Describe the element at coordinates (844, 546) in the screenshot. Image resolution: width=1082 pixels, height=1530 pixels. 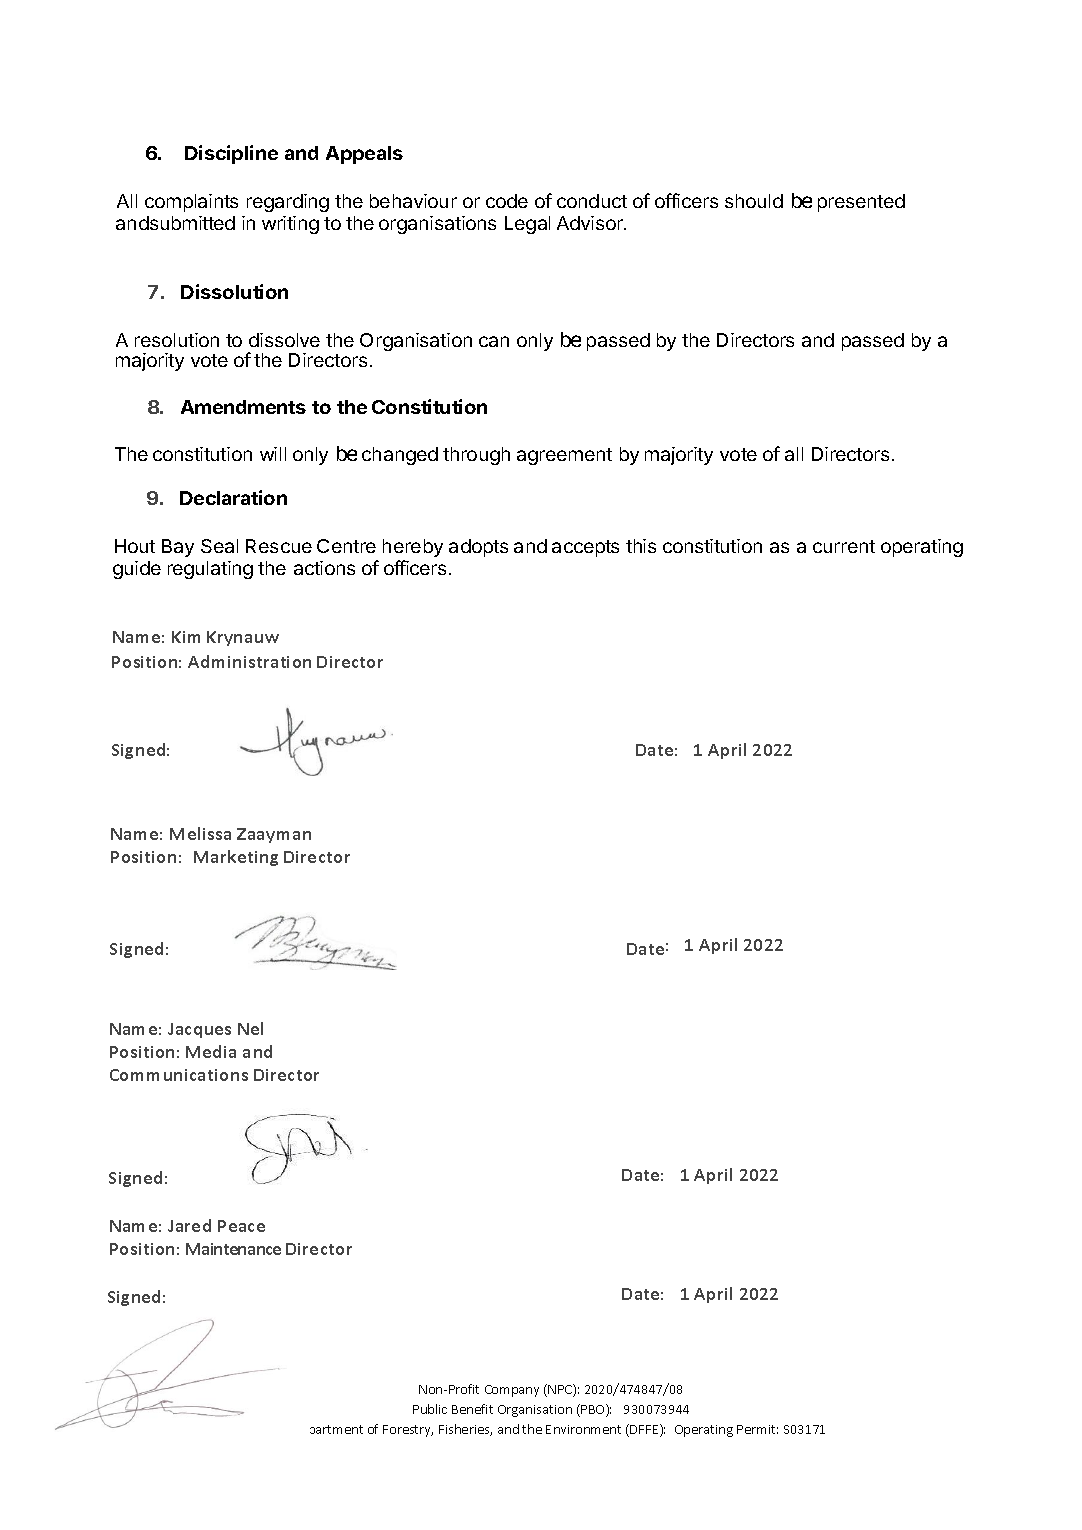
I see `current` at that location.
